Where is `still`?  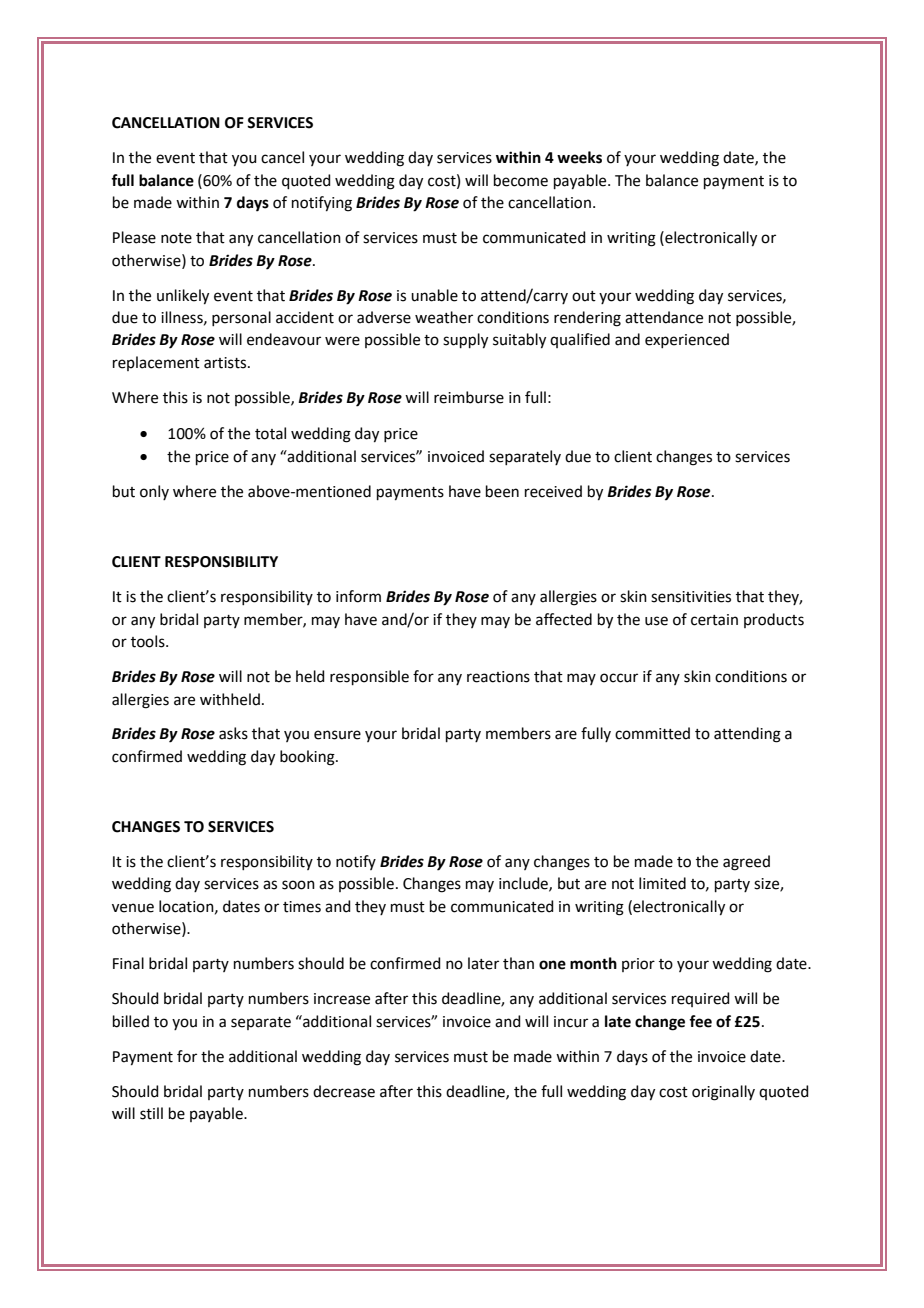 still is located at coordinates (151, 1113).
